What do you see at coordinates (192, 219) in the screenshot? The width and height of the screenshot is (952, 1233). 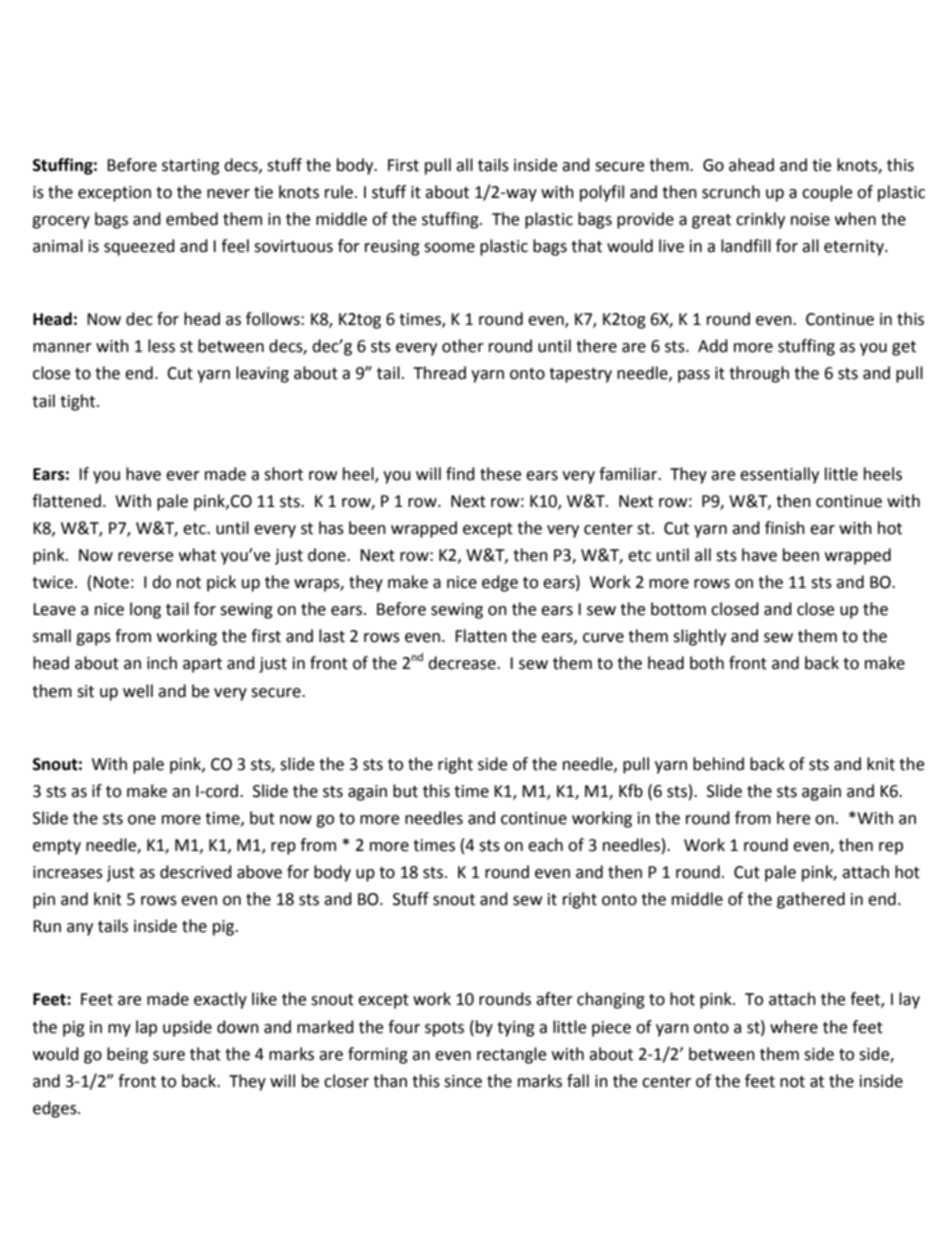 I see `embed` at bounding box center [192, 219].
